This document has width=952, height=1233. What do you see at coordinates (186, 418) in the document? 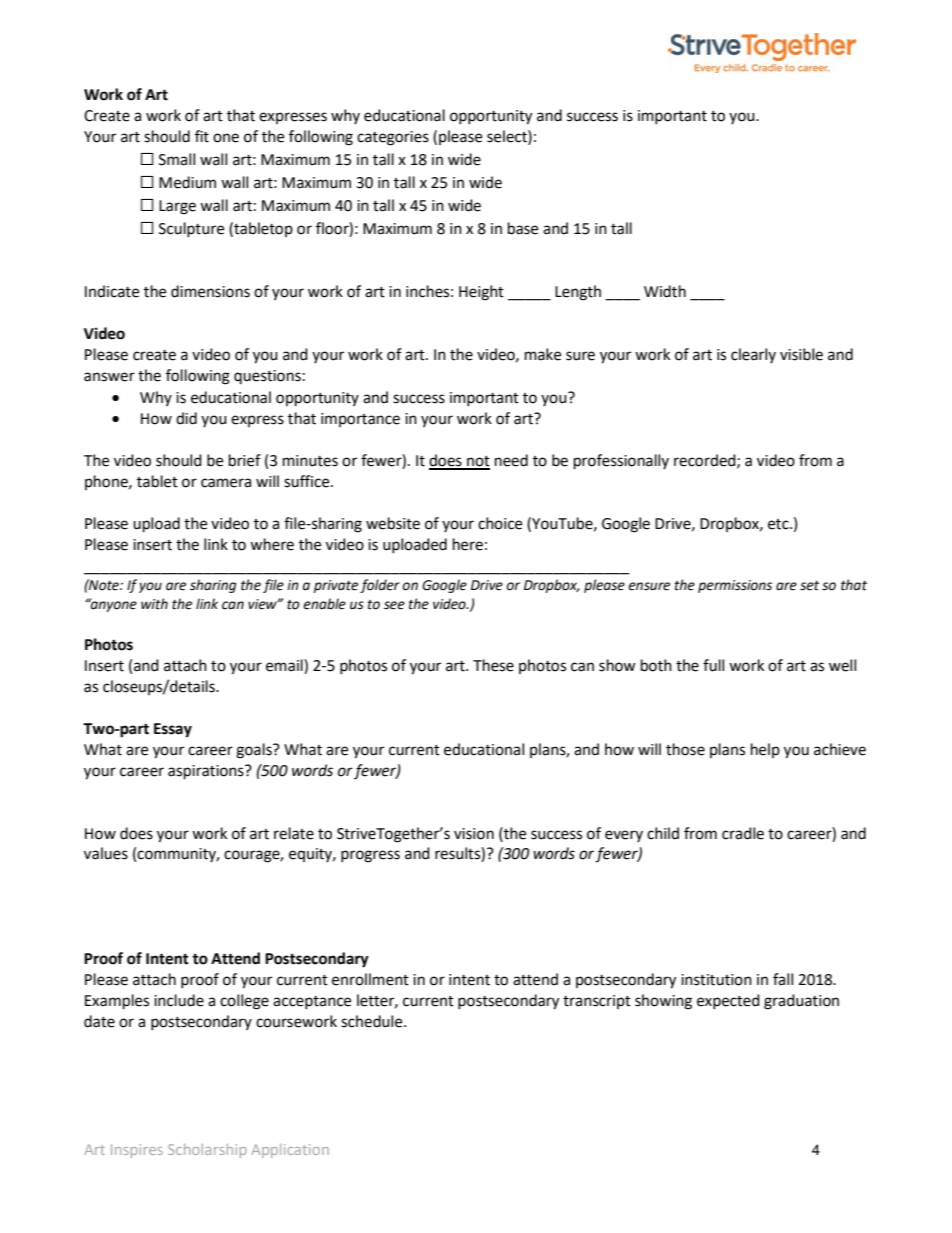
I see `did` at bounding box center [186, 418].
